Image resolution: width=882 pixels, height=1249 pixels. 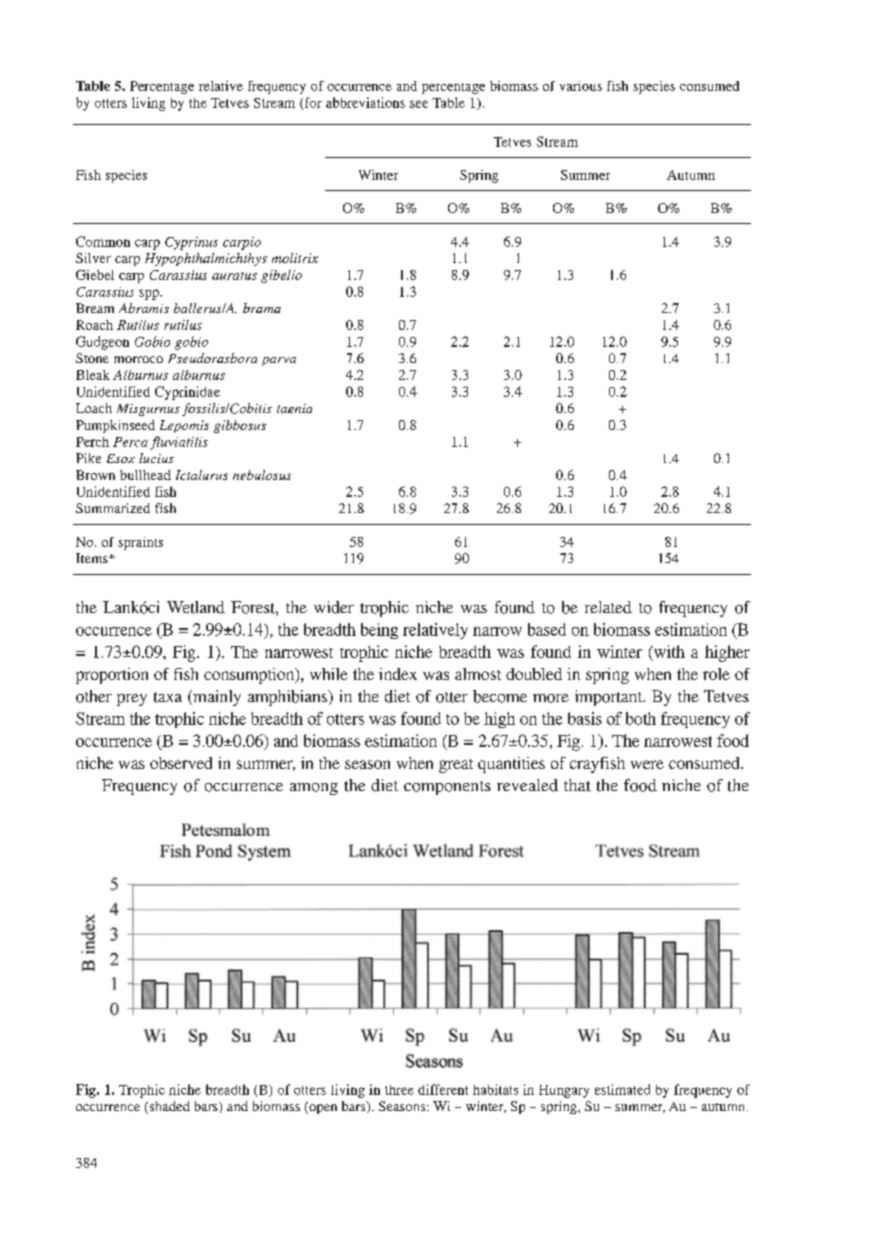 What do you see at coordinates (365, 102) in the image?
I see `abbreviations` at bounding box center [365, 102].
